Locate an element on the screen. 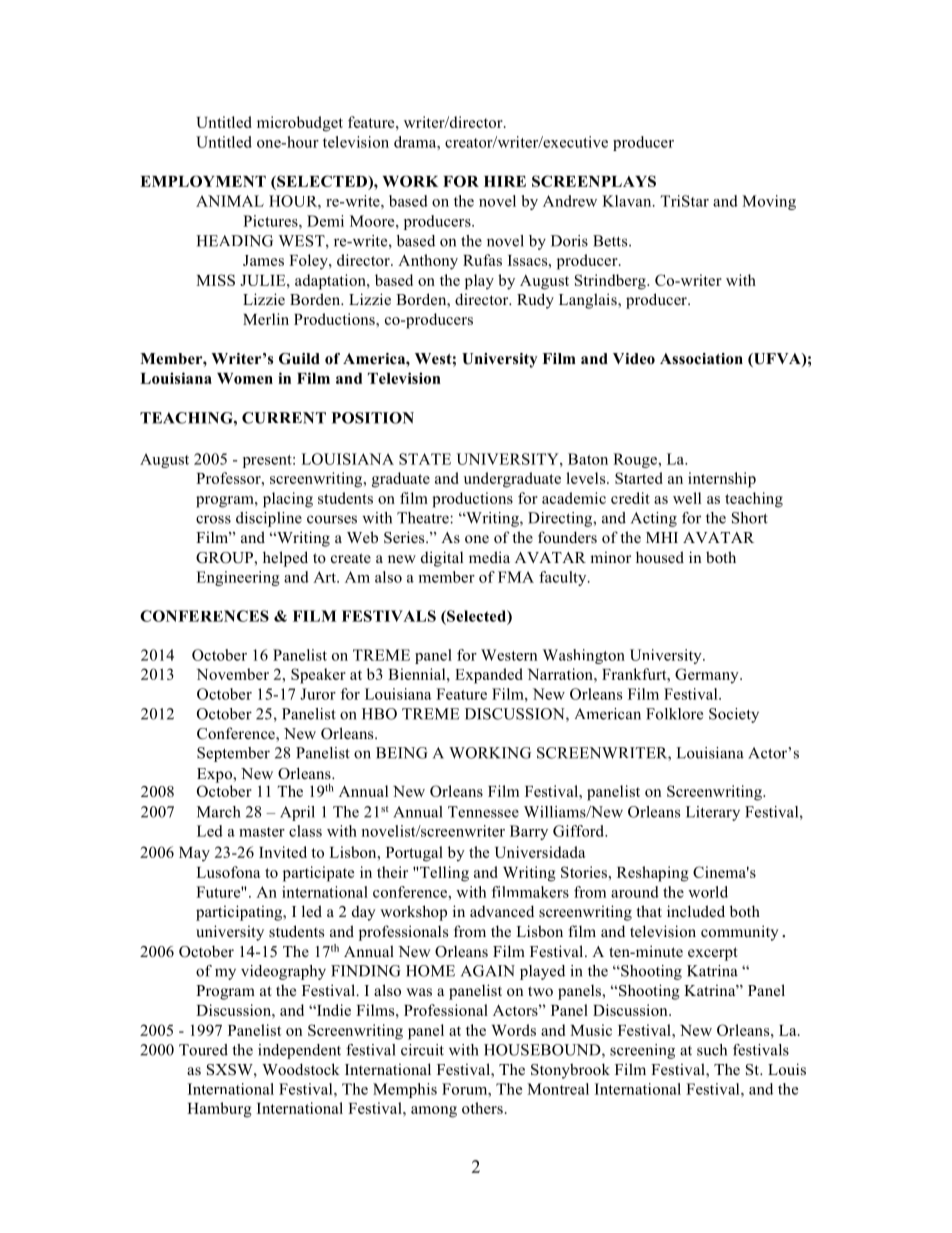 Image resolution: width=952 pixels, height=1233 pixels. others is located at coordinates (482, 1108).
